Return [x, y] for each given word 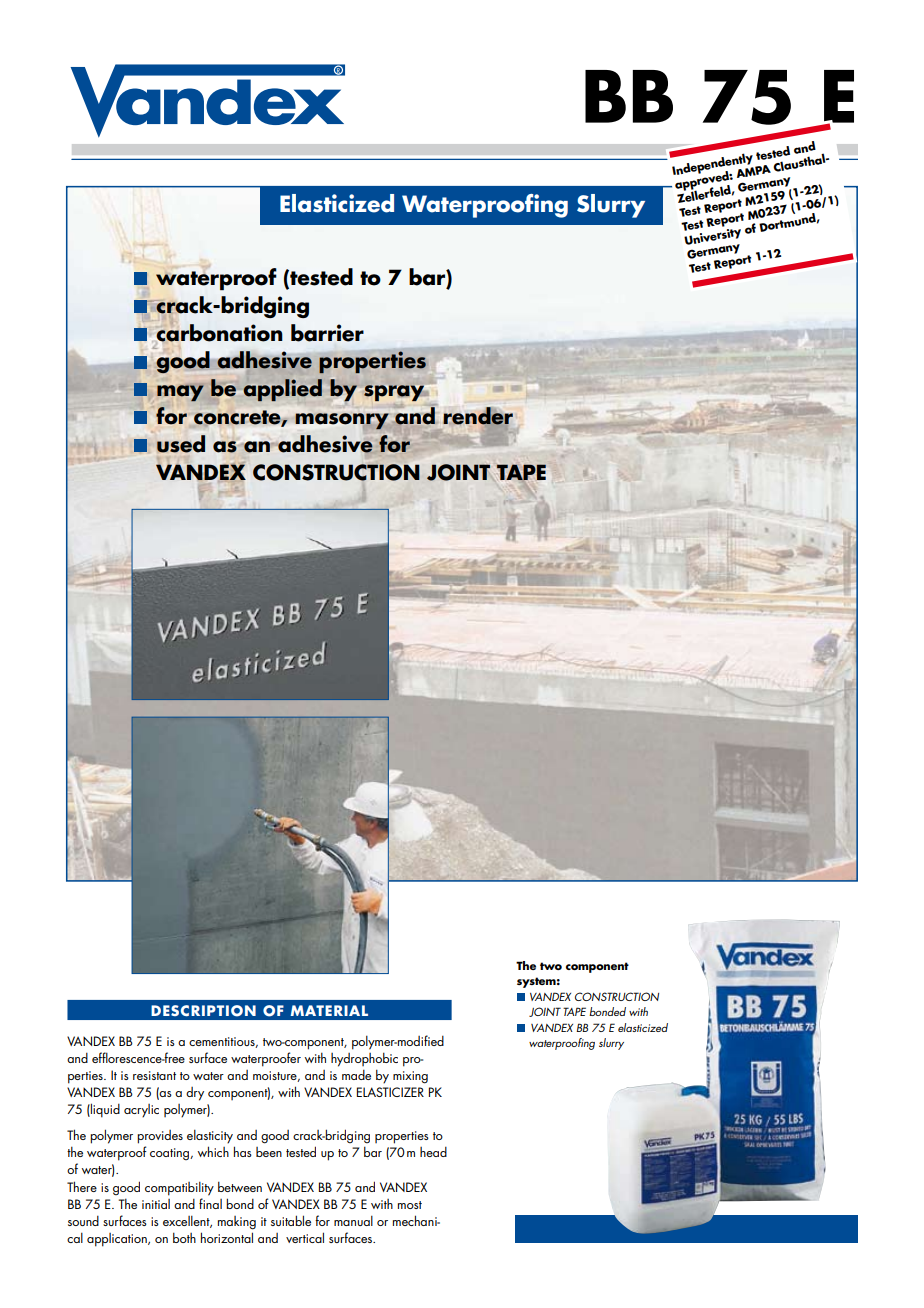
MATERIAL [329, 1010]
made [356, 1075]
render [478, 417]
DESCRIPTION [203, 1011]
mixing [410, 1077]
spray [395, 393]
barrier [327, 333]
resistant [154, 1075]
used [181, 444]
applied [283, 390]
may [180, 393]
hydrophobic [364, 1059]
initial [156, 1204]
